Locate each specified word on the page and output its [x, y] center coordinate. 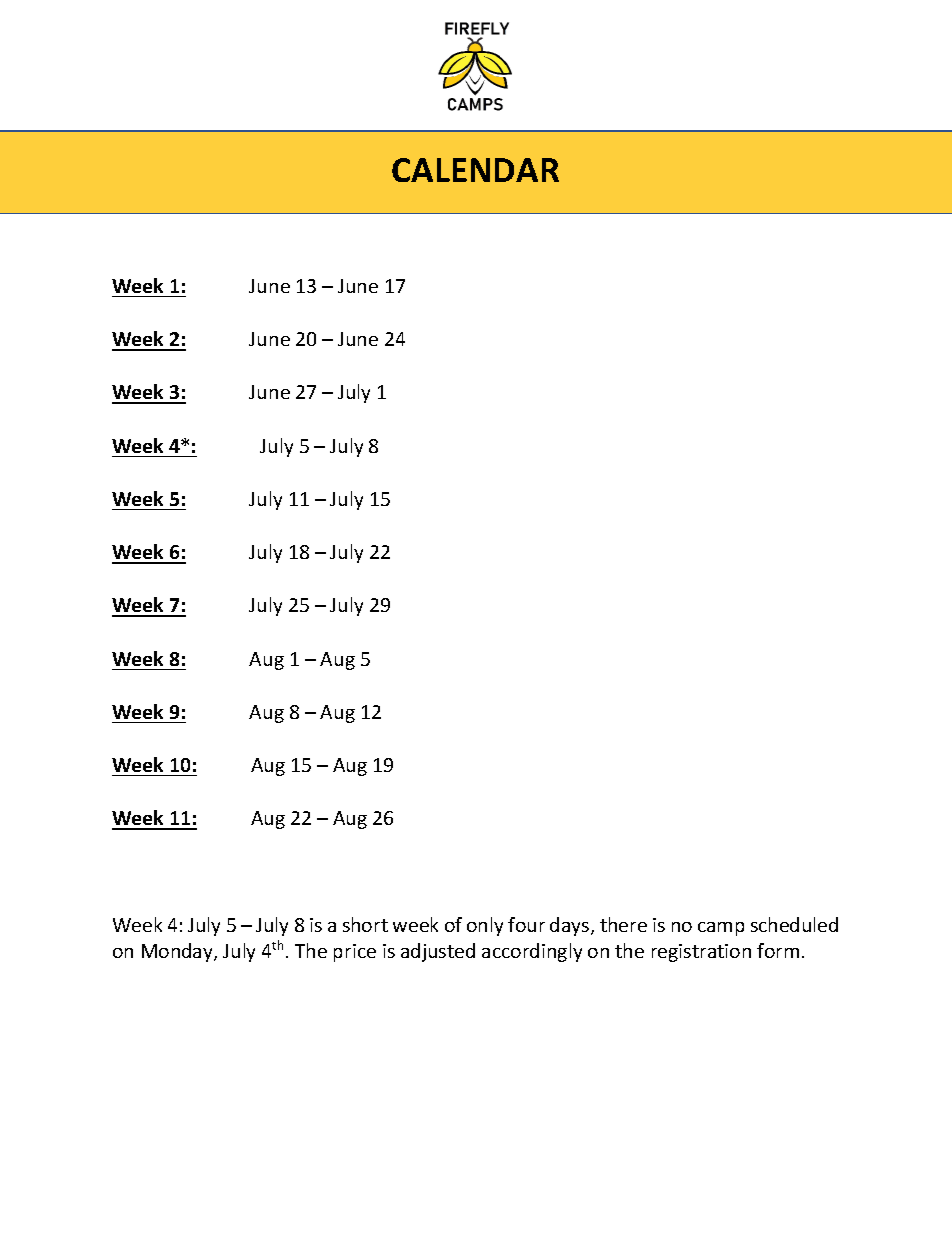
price [355, 953]
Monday [178, 952]
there [623, 924]
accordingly [532, 952]
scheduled [794, 924]
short [365, 924]
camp [721, 929]
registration [701, 953]
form [778, 950]
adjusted [438, 952]
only [485, 926]
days [571, 926]
